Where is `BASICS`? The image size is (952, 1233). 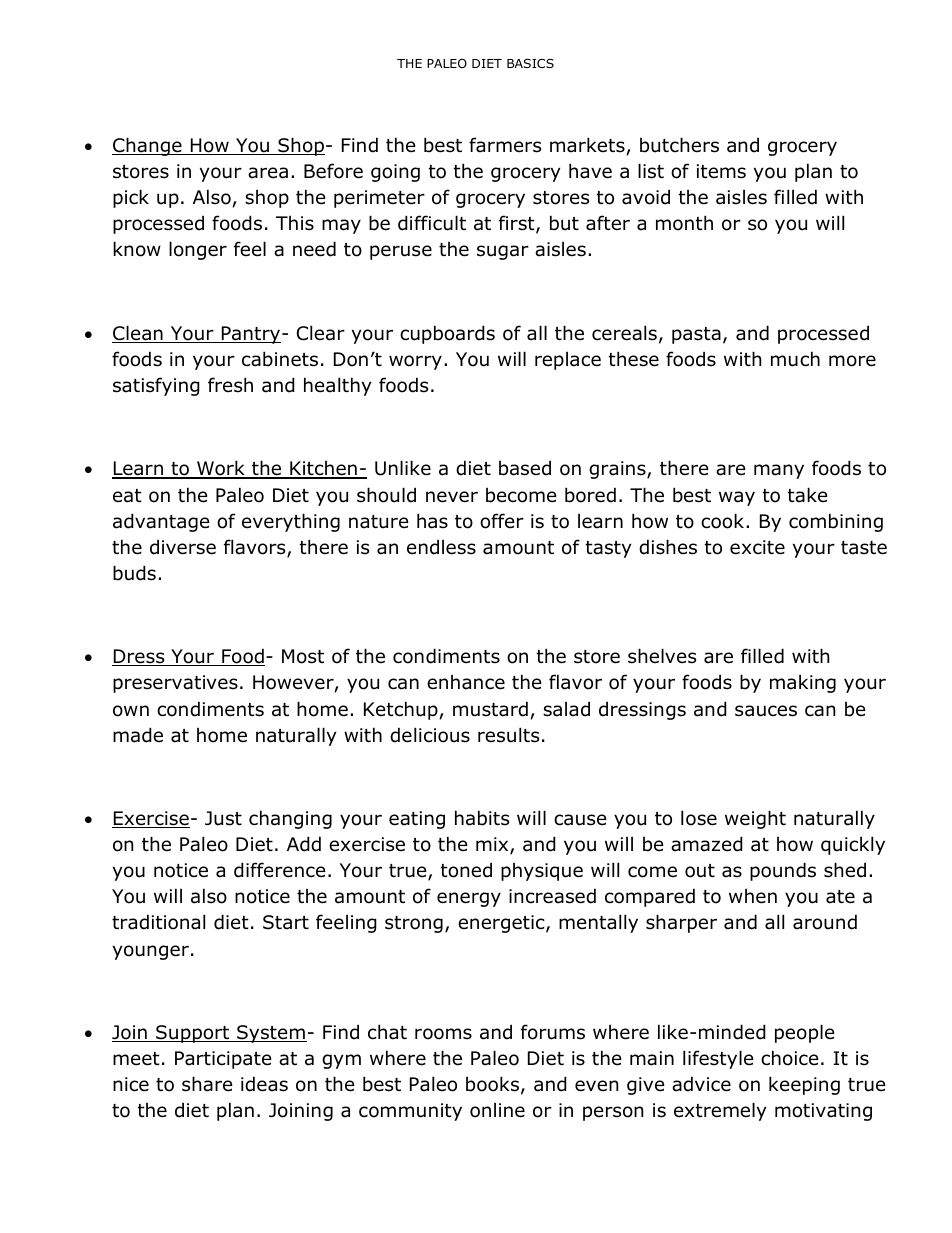 BASICS is located at coordinates (530, 63).
